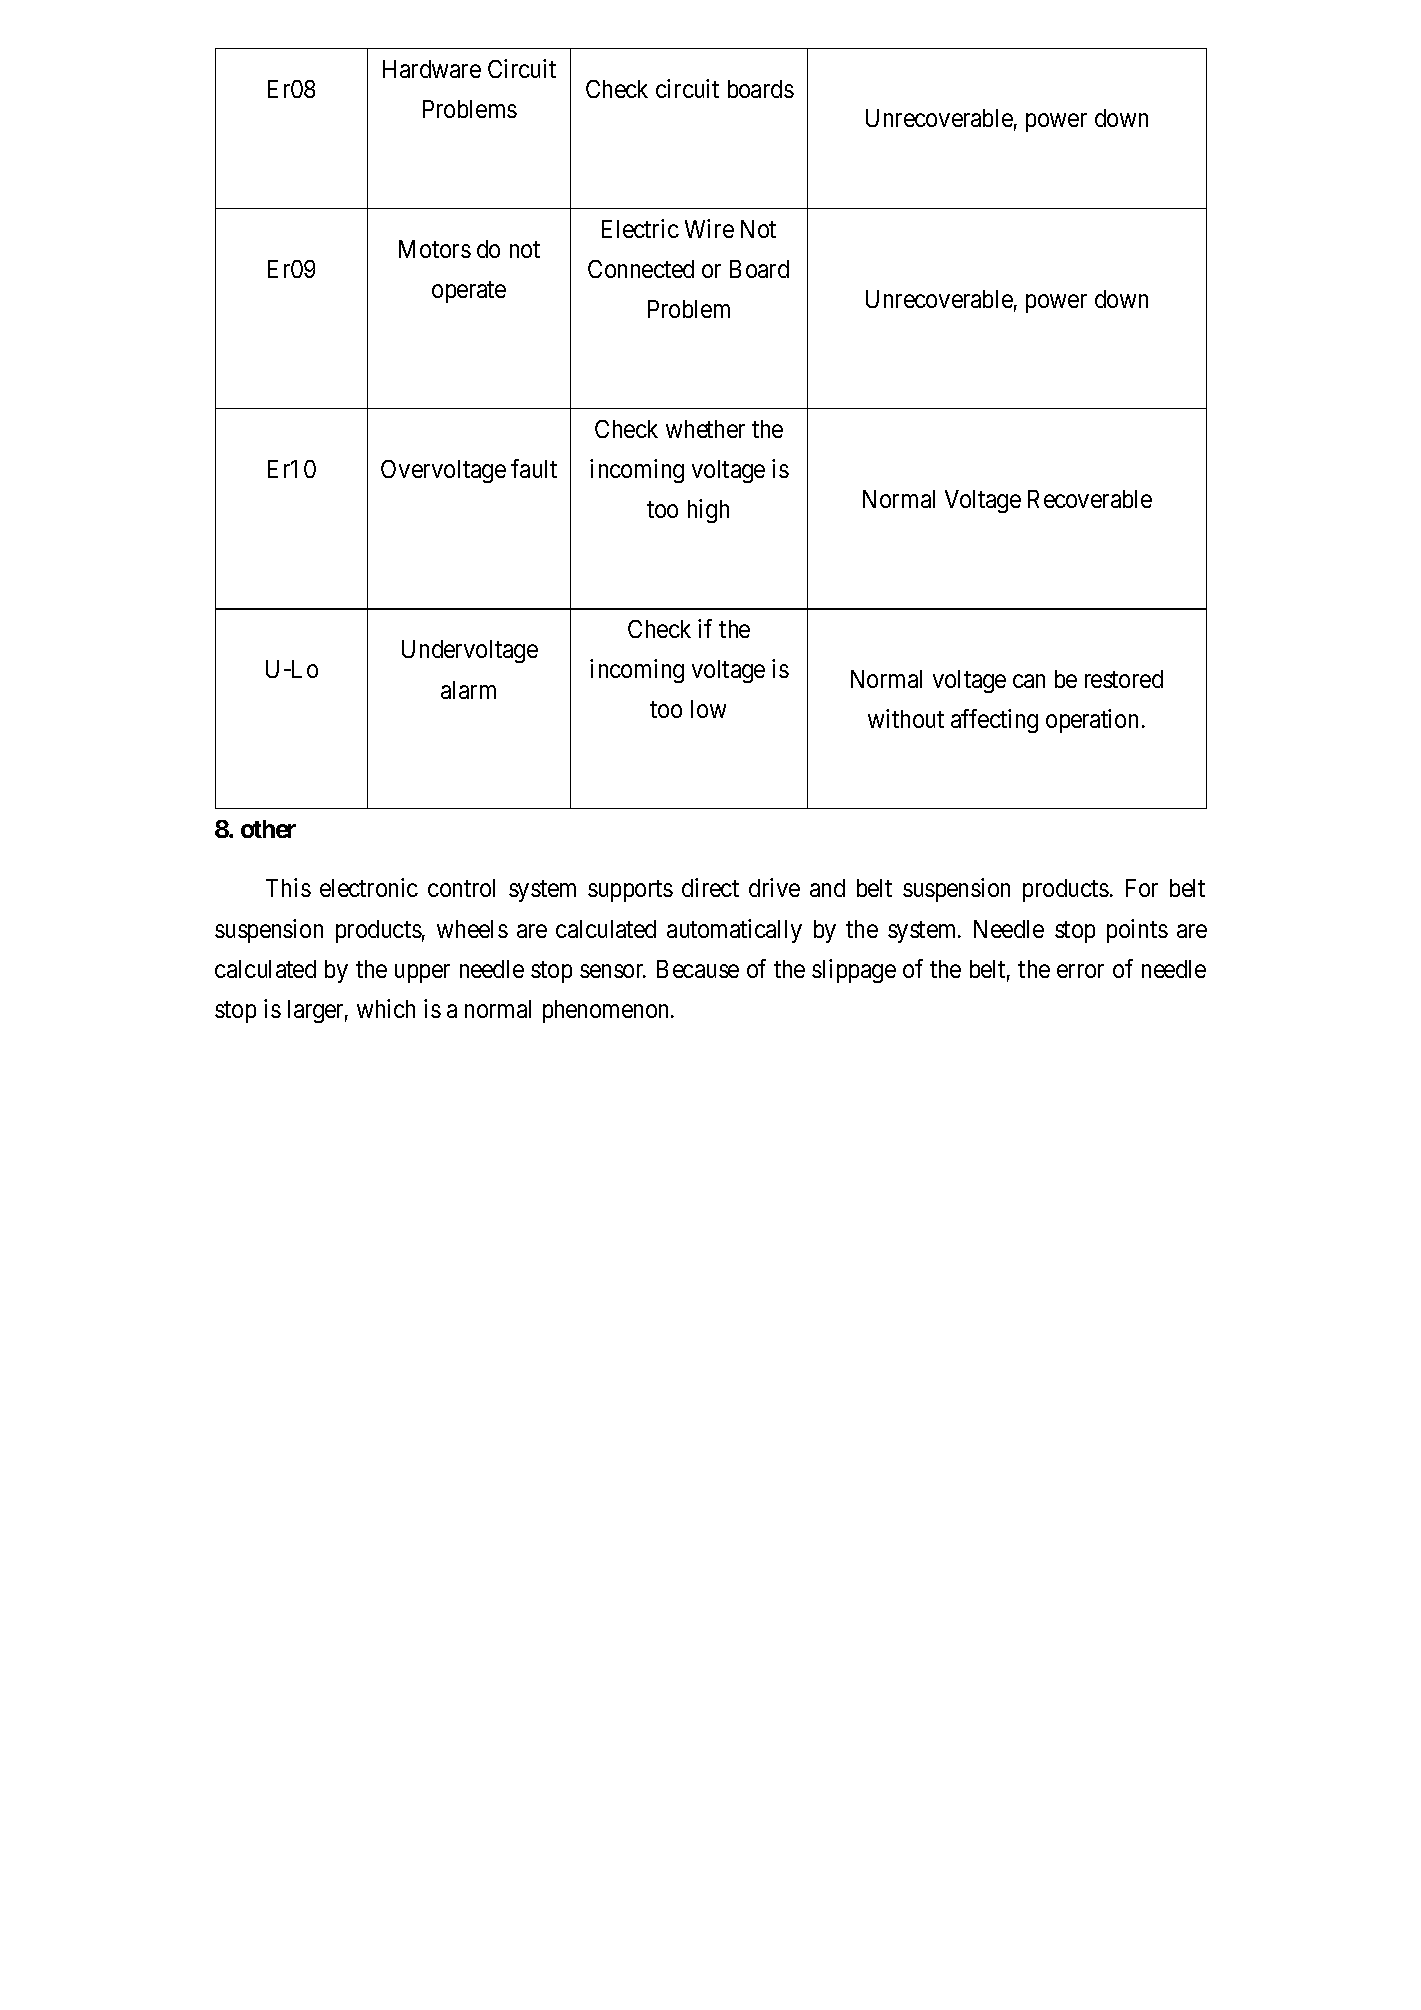 The image size is (1421, 2010). I want to click on Hardware, so click(432, 69).
